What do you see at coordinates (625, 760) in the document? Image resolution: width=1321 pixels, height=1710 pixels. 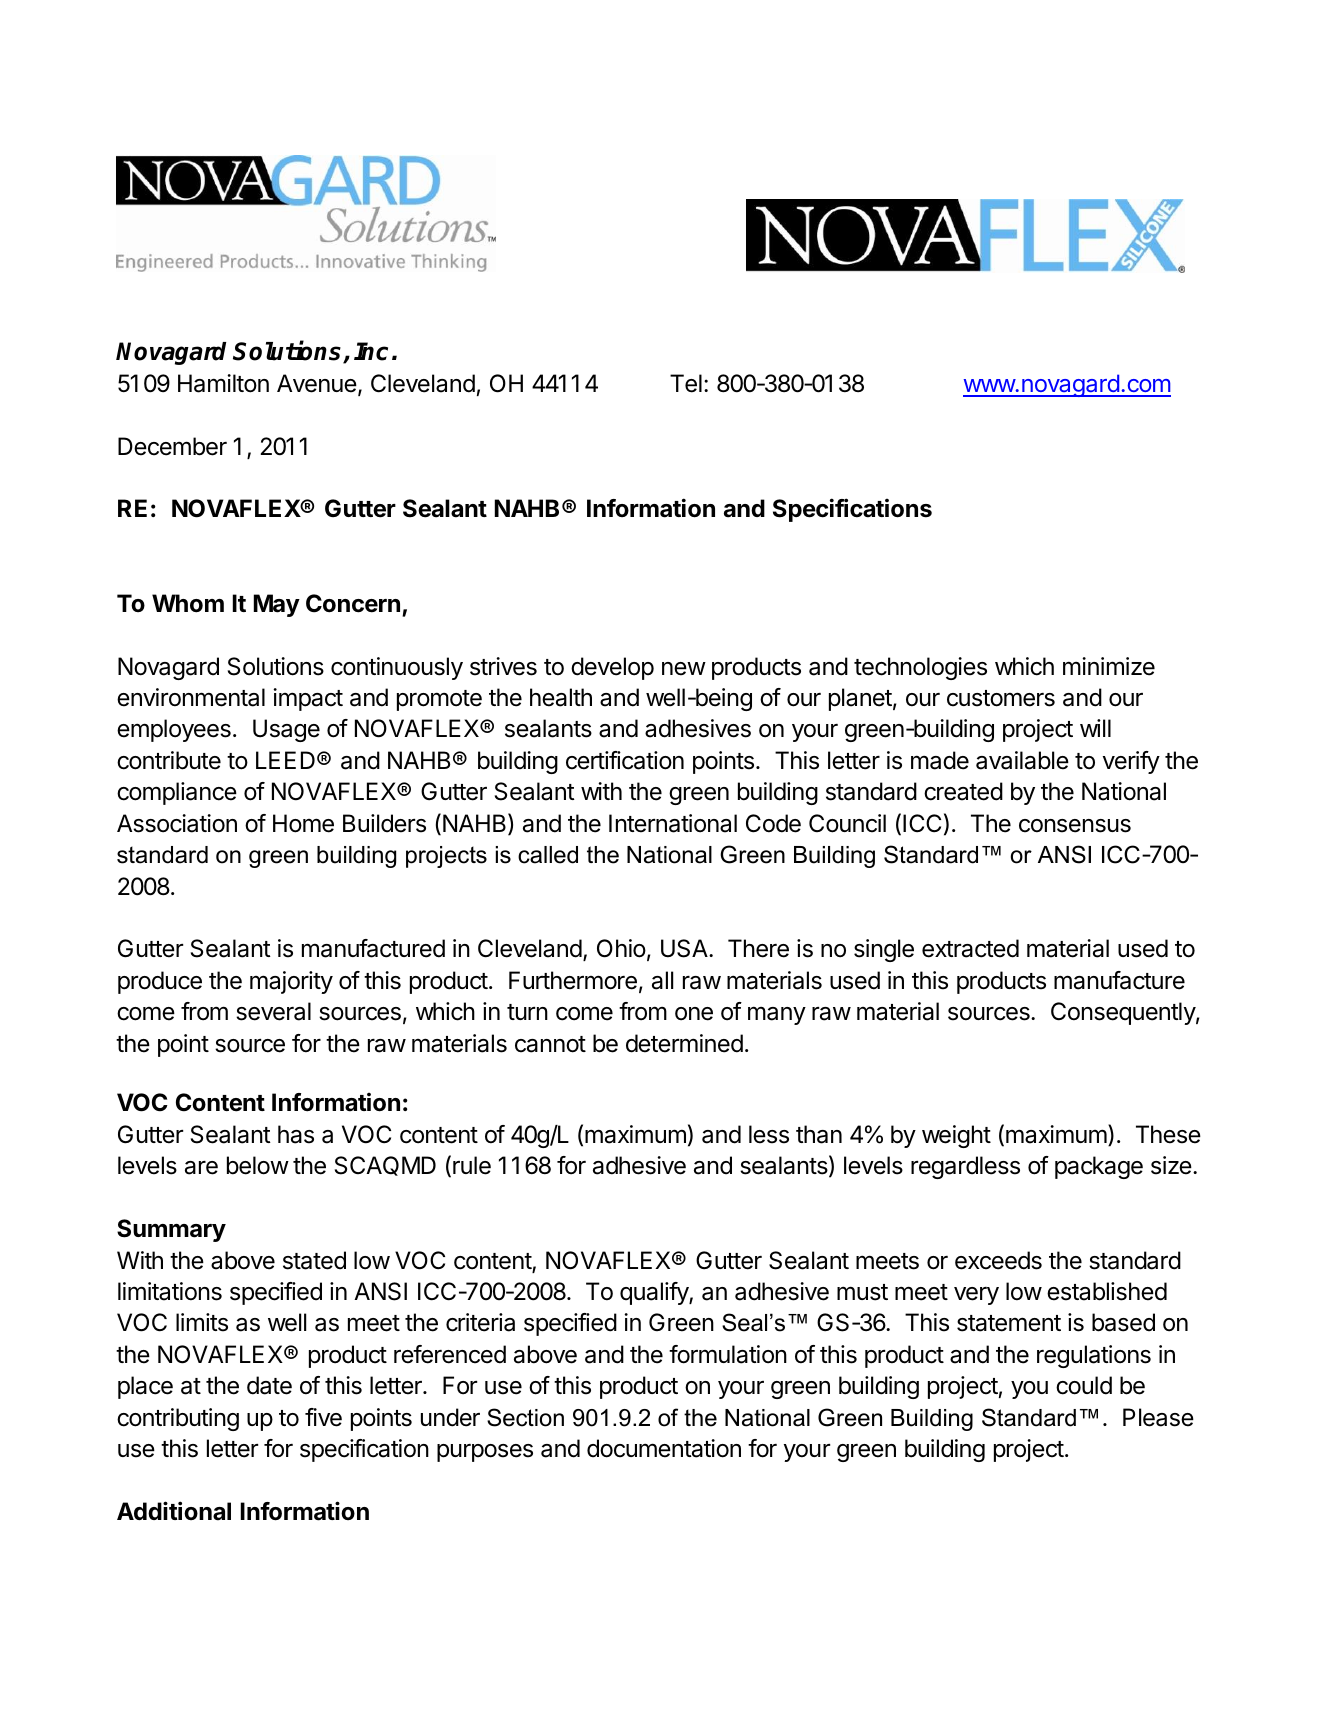 I see `certification` at bounding box center [625, 760].
